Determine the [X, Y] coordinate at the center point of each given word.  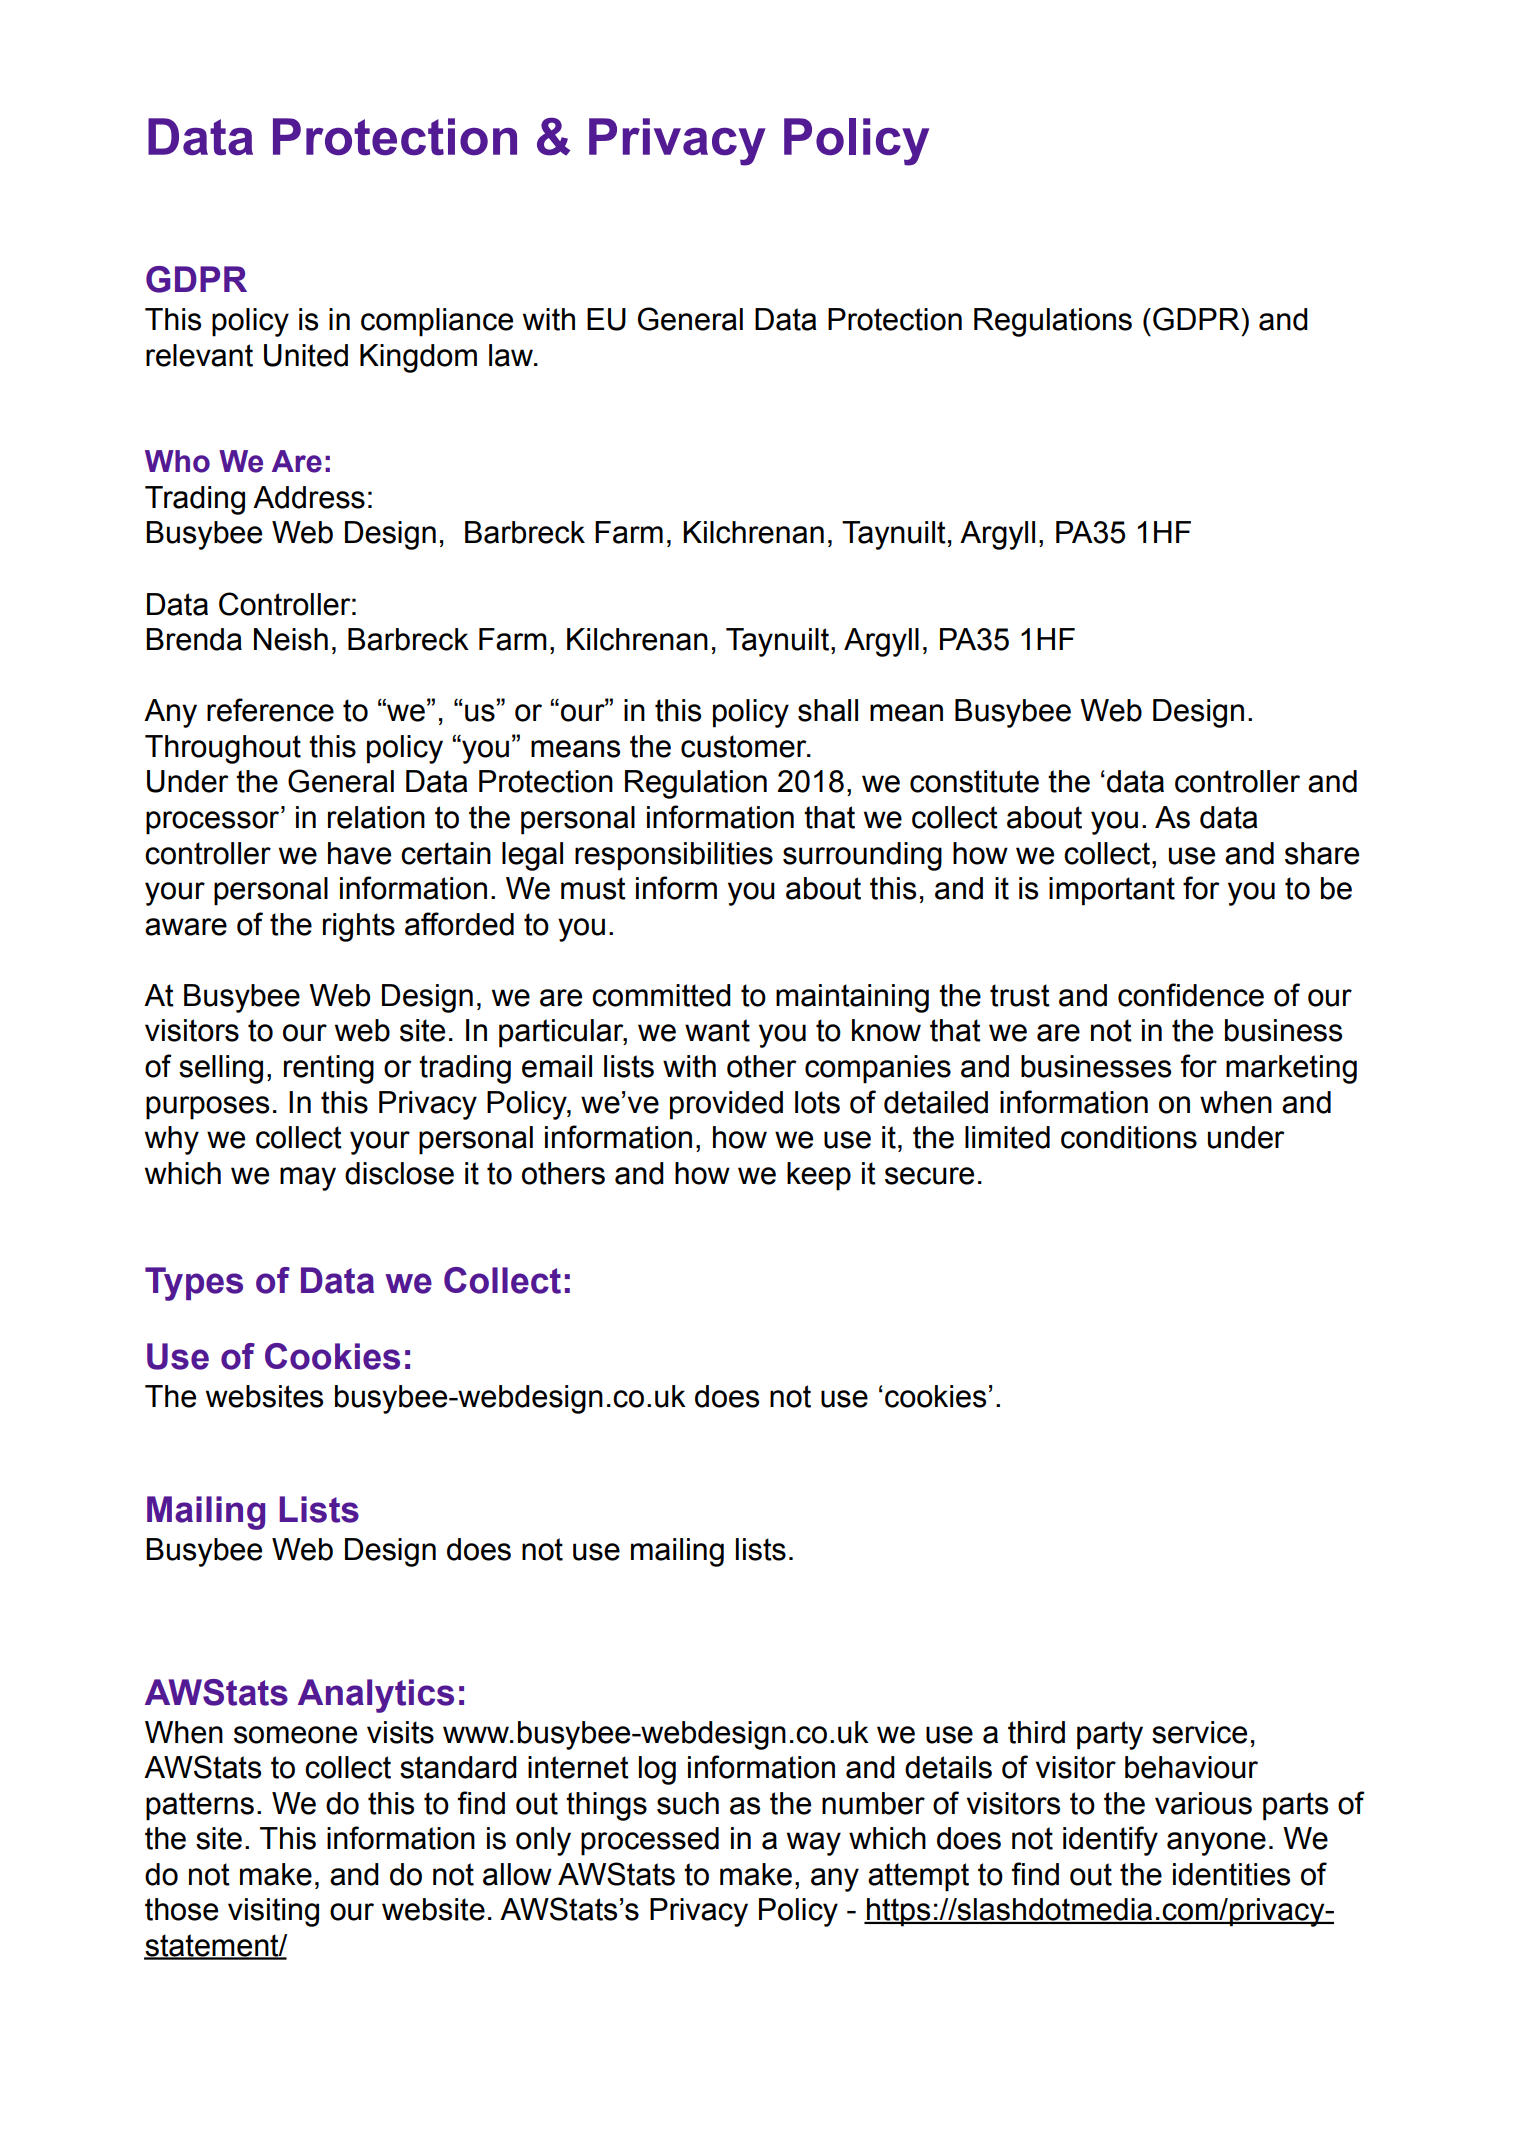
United [306, 355]
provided [726, 1105]
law [512, 355]
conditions [1129, 1137]
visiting [273, 1912]
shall [828, 710]
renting [329, 1069]
